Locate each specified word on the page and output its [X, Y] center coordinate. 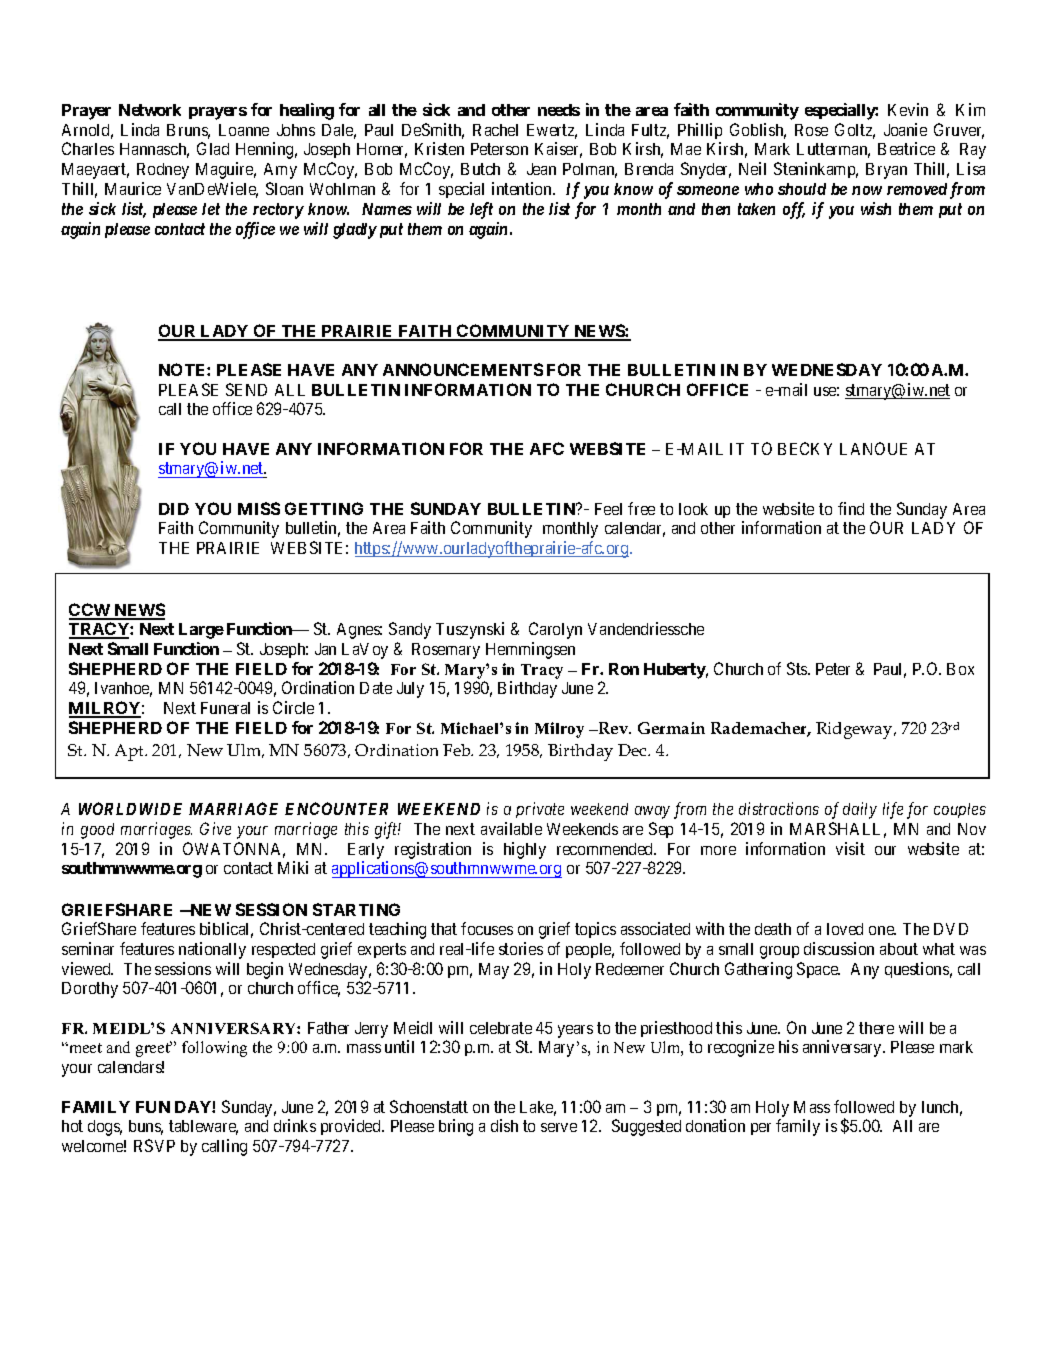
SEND [246, 389]
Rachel [495, 130]
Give [215, 828]
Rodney [163, 171]
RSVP [154, 1145]
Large [201, 631]
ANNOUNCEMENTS [463, 369]
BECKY [805, 448]
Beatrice [906, 148]
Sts [798, 668]
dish [504, 1125]
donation [715, 1125]
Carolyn [555, 630]
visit [850, 848]
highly [525, 850]
